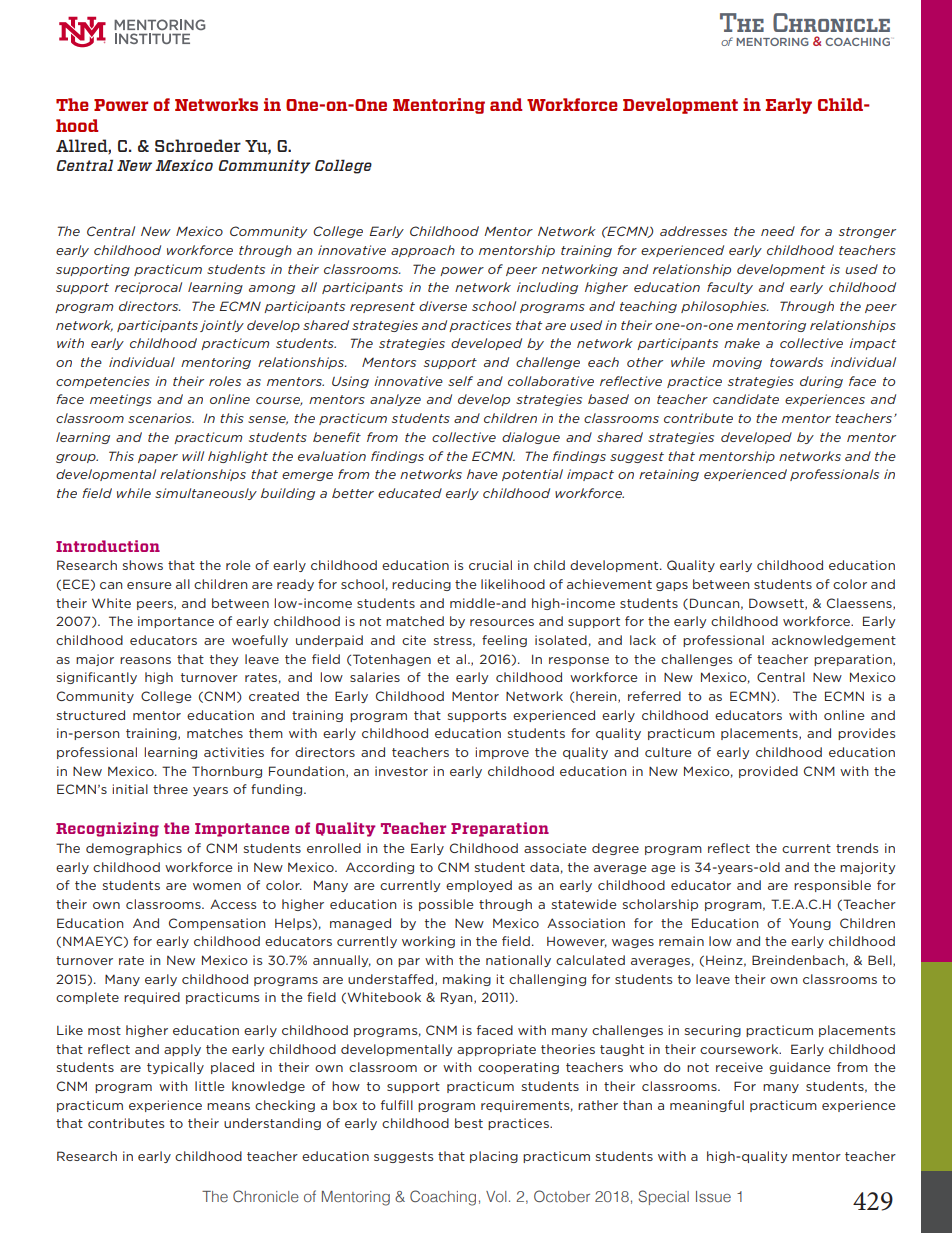 The height and width of the screenshot is (1233, 952). What do you see at coordinates (713, 1196) in the screenshot?
I see `Issue` at bounding box center [713, 1196].
